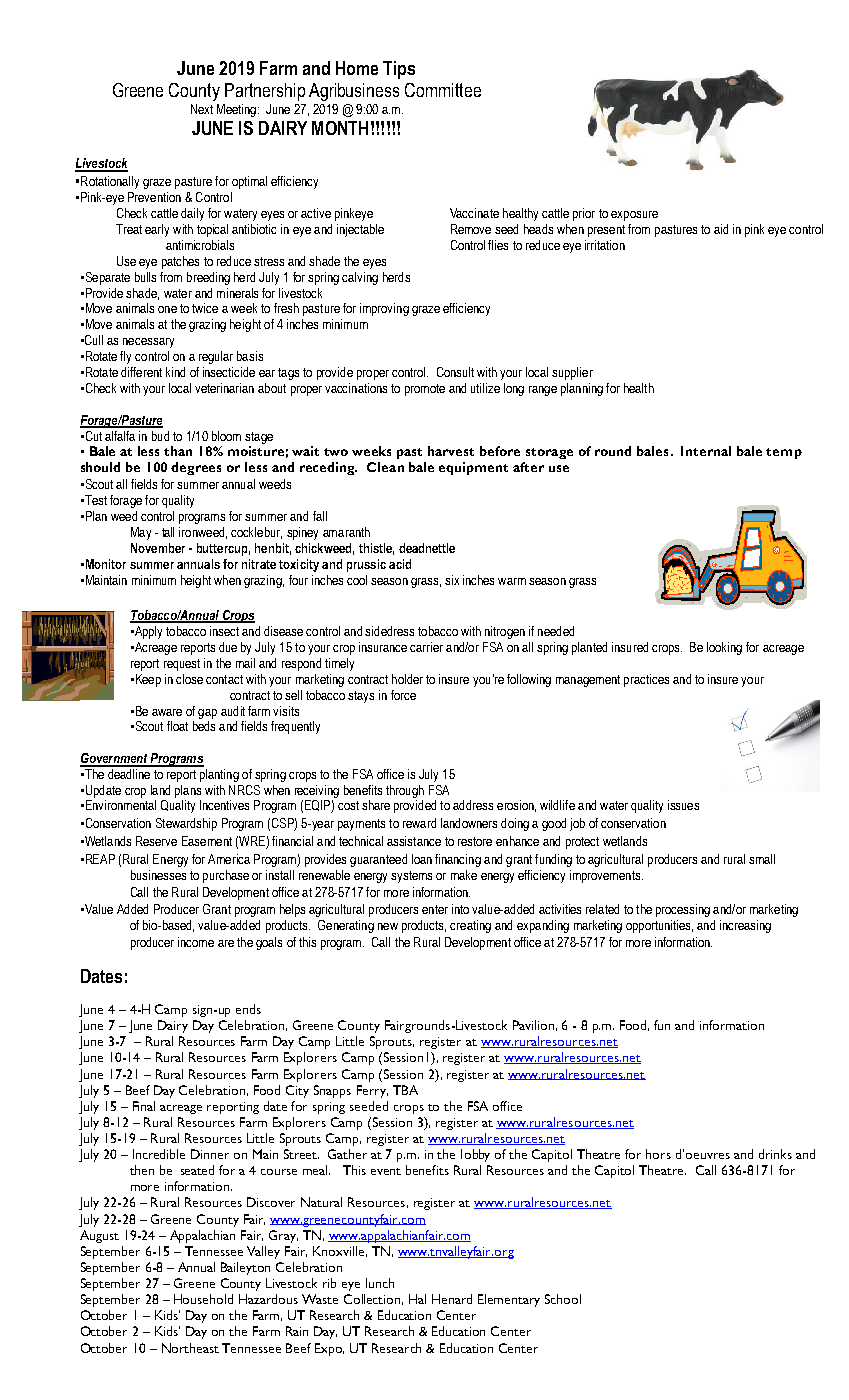 Image resolution: width=849 pixels, height=1400 pixels. I want to click on School, so click(563, 1299).
